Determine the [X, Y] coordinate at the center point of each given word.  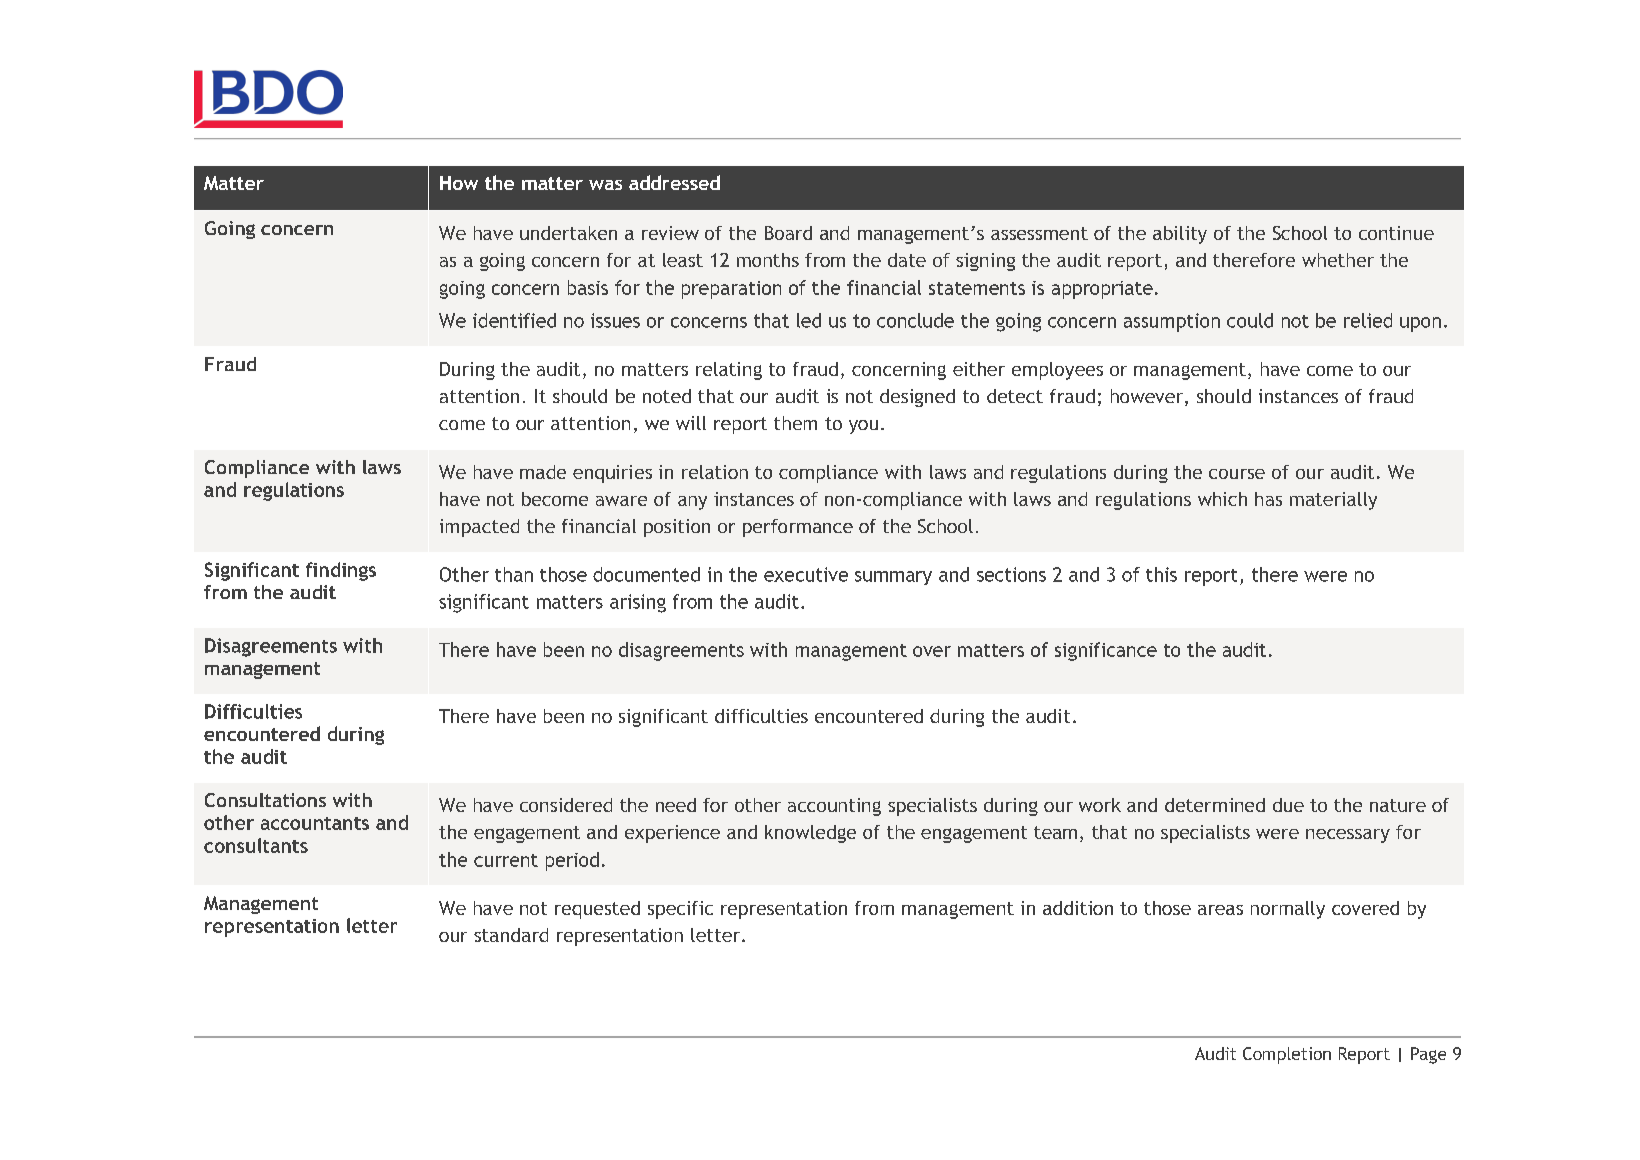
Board [788, 233]
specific [680, 910]
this [1161, 574]
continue [1396, 233]
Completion [1287, 1055]
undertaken [568, 233]
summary [893, 578]
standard [511, 935]
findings [341, 571]
